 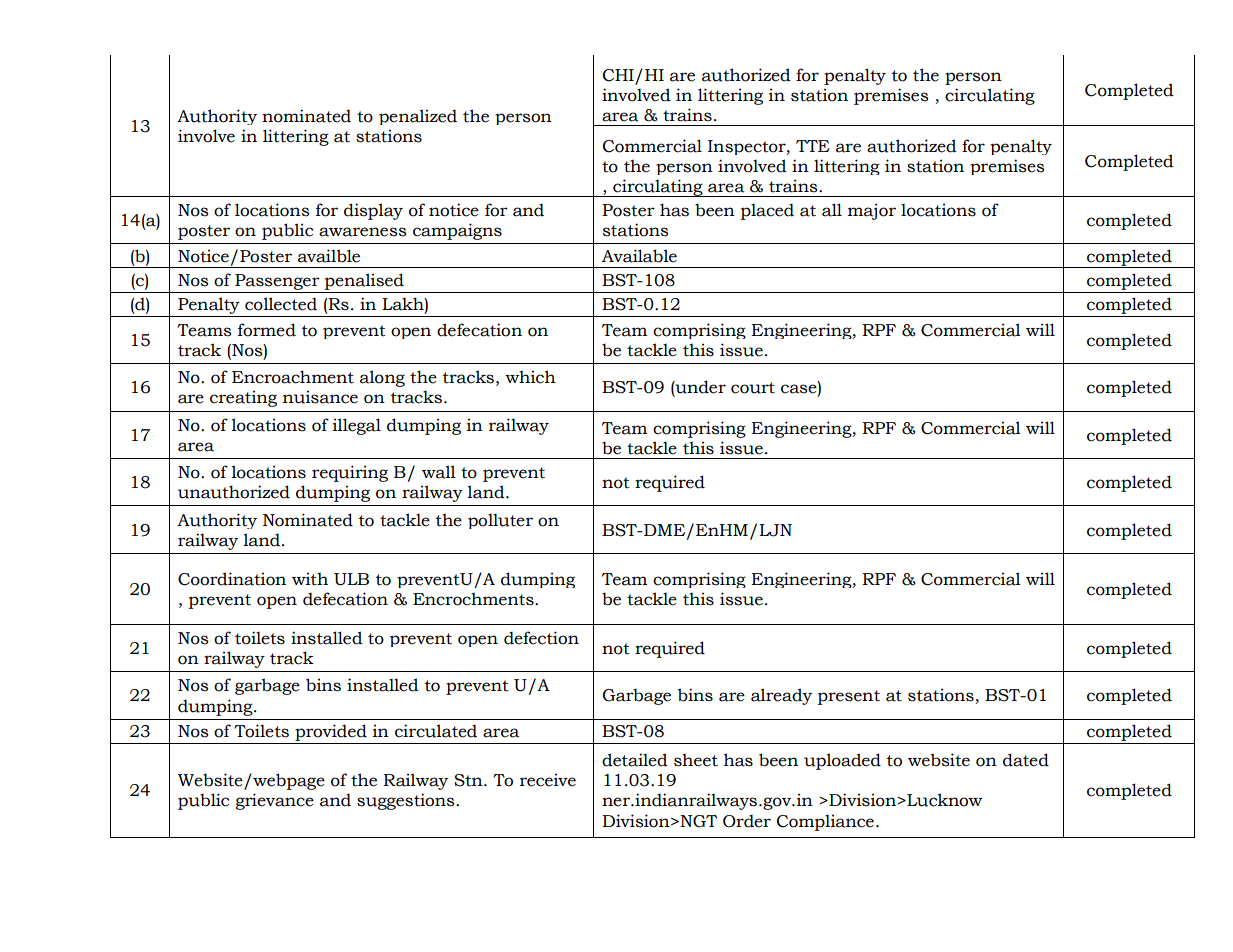 What do you see at coordinates (418, 117) in the document?
I see `penalized` at bounding box center [418, 117].
